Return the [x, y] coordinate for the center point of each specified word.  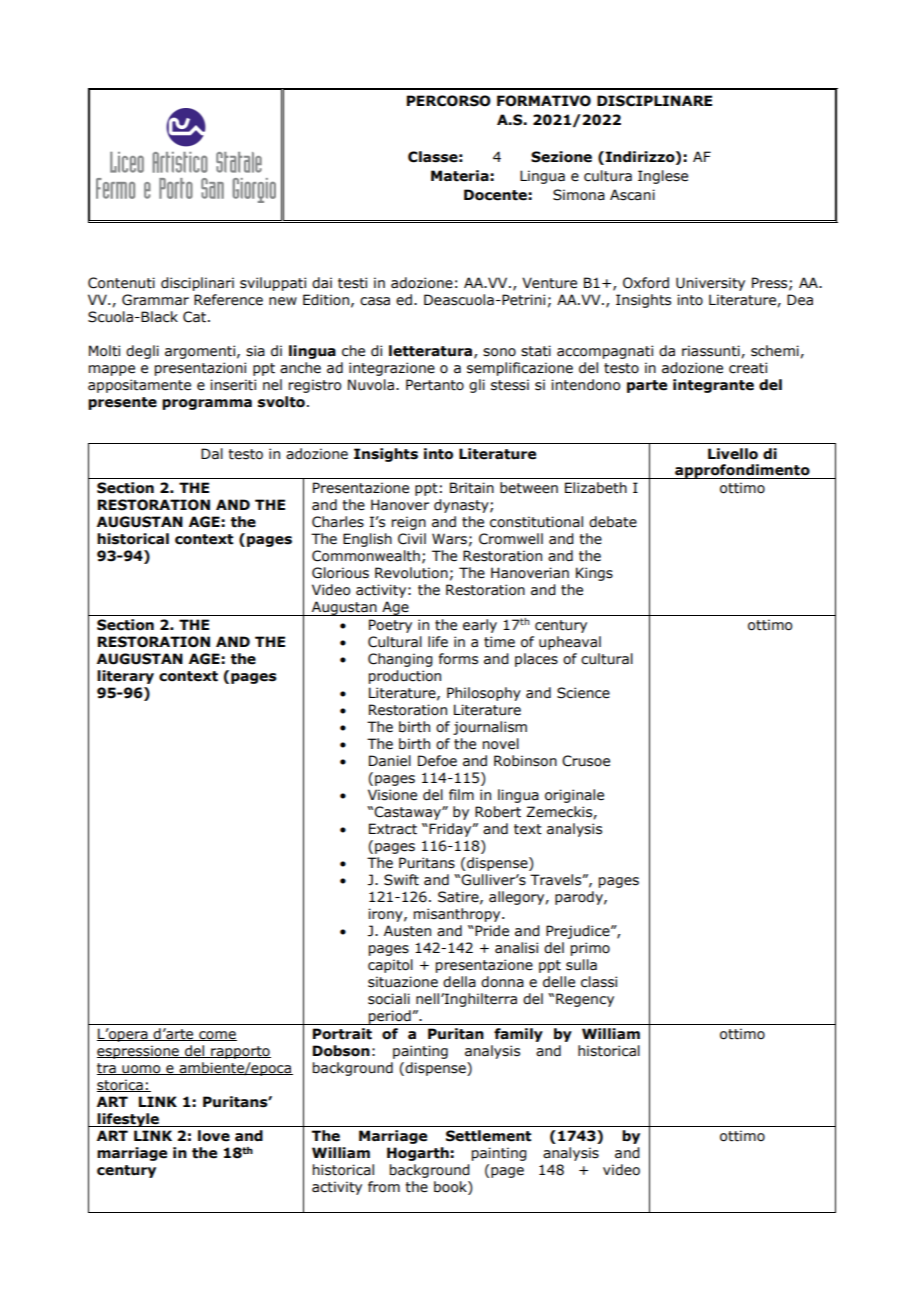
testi [352, 283]
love [214, 1136]
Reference [228, 300]
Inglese [663, 177]
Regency [585, 1000]
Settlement [488, 1136]
